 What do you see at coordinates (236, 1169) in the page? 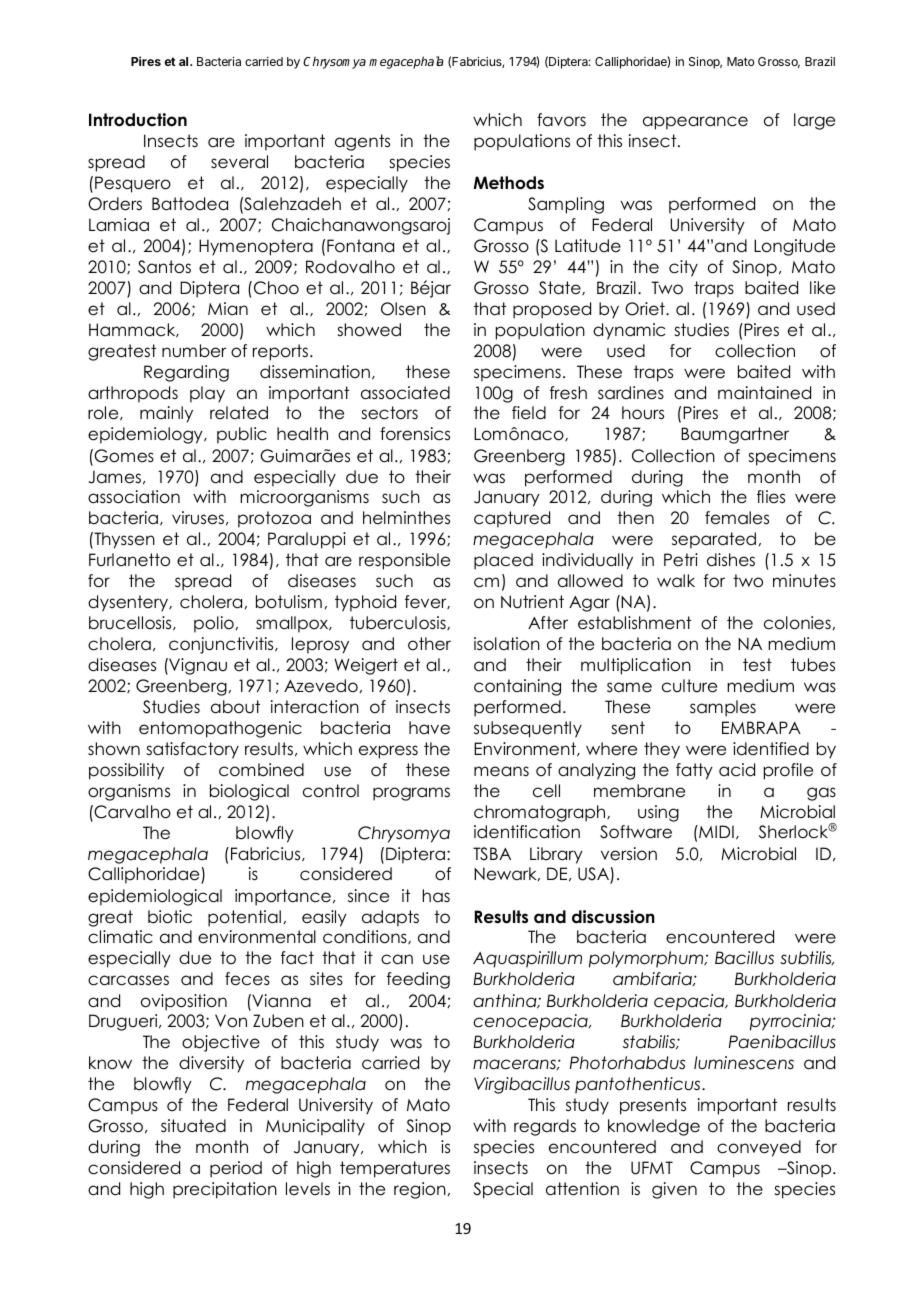
I see `period` at bounding box center [236, 1169].
